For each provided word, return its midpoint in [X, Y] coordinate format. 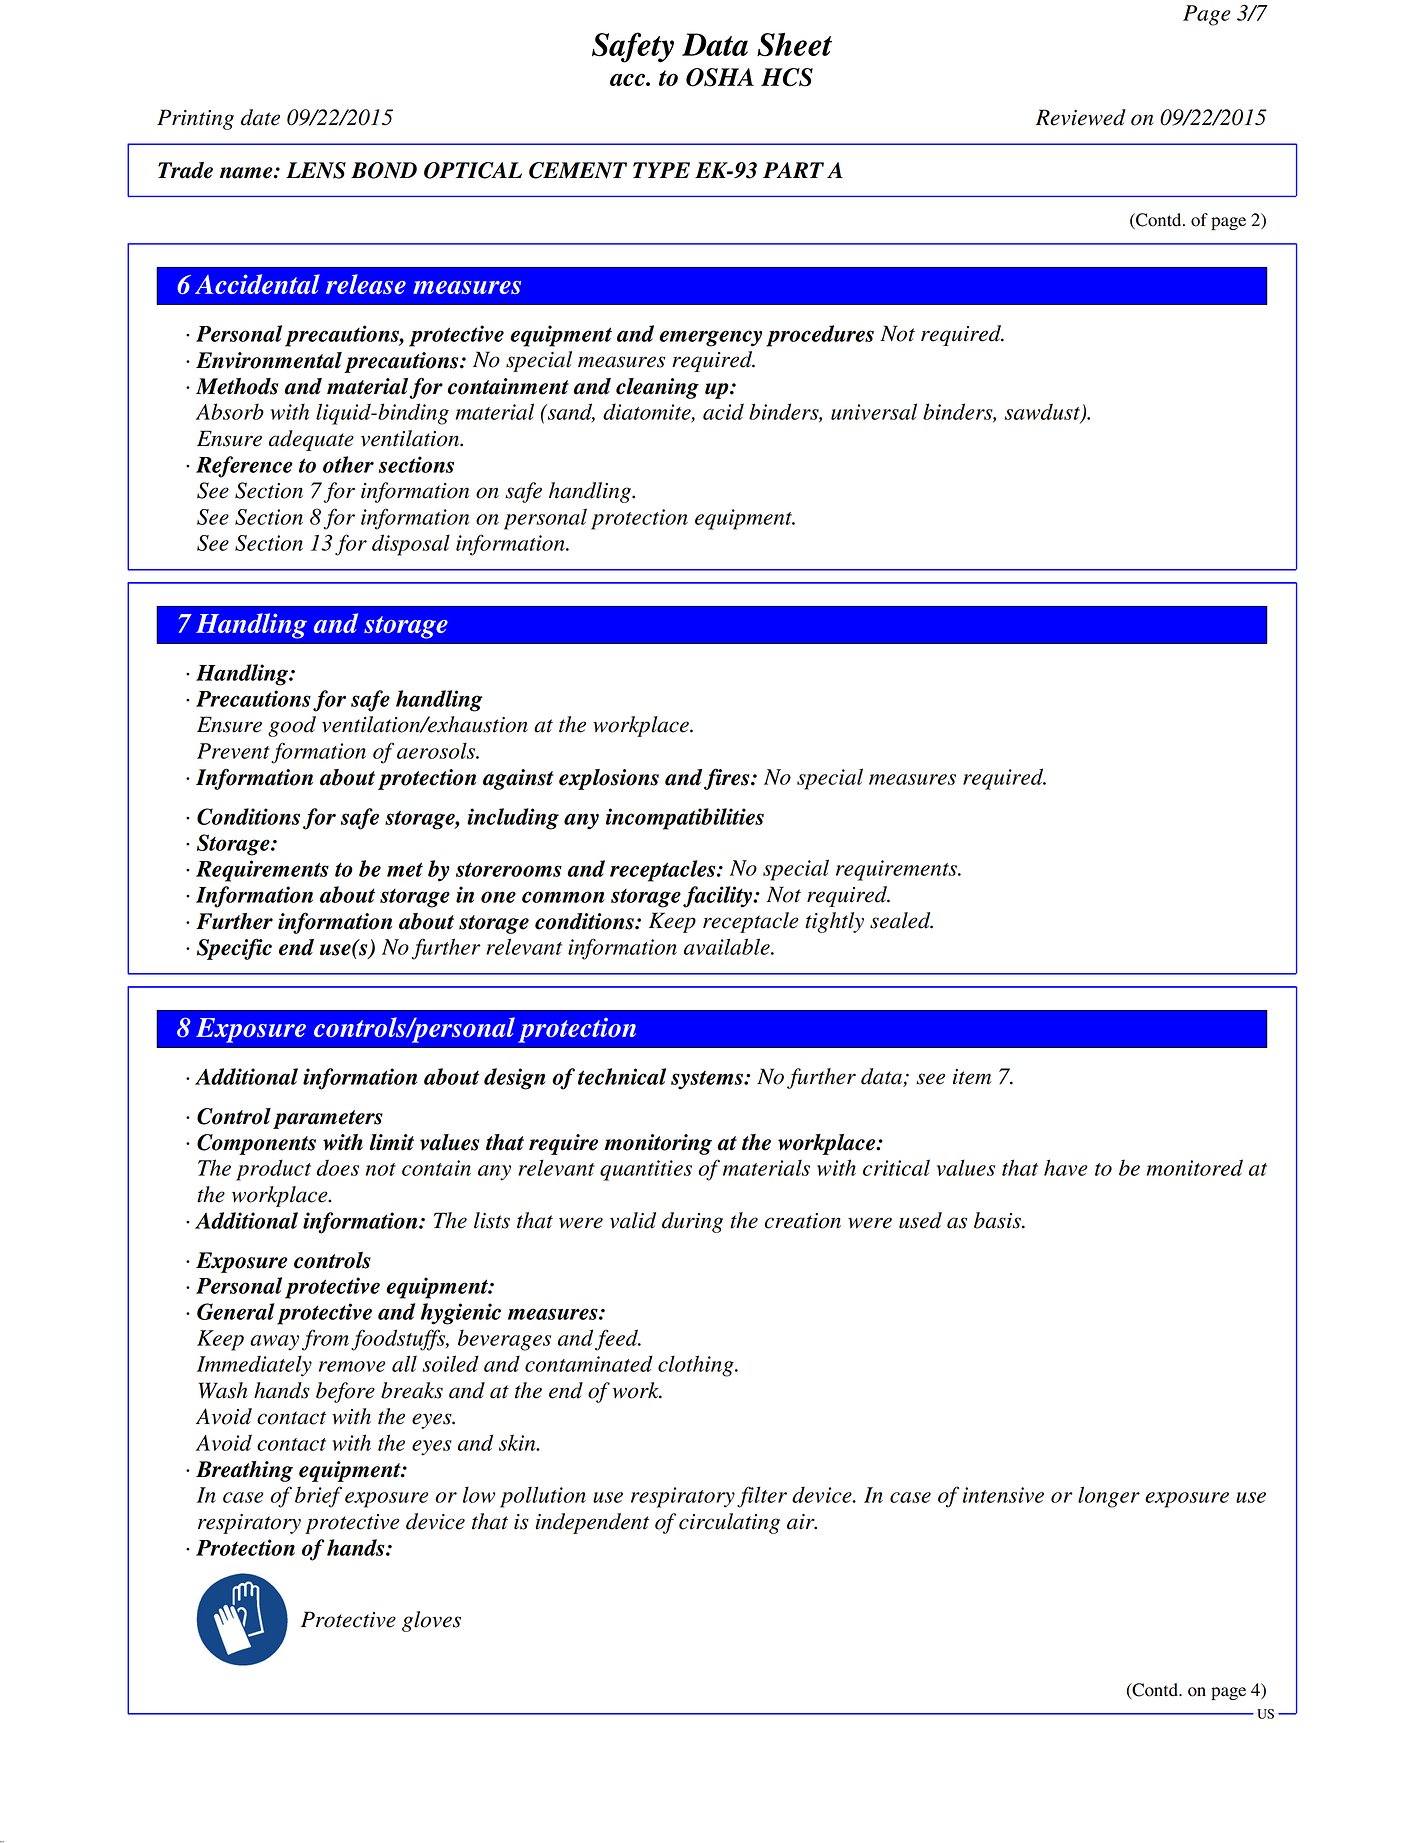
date [260, 117]
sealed [901, 920]
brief [318, 1497]
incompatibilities [685, 819]
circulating [729, 1523]
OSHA [720, 77]
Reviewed [1081, 117]
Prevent [233, 751]
